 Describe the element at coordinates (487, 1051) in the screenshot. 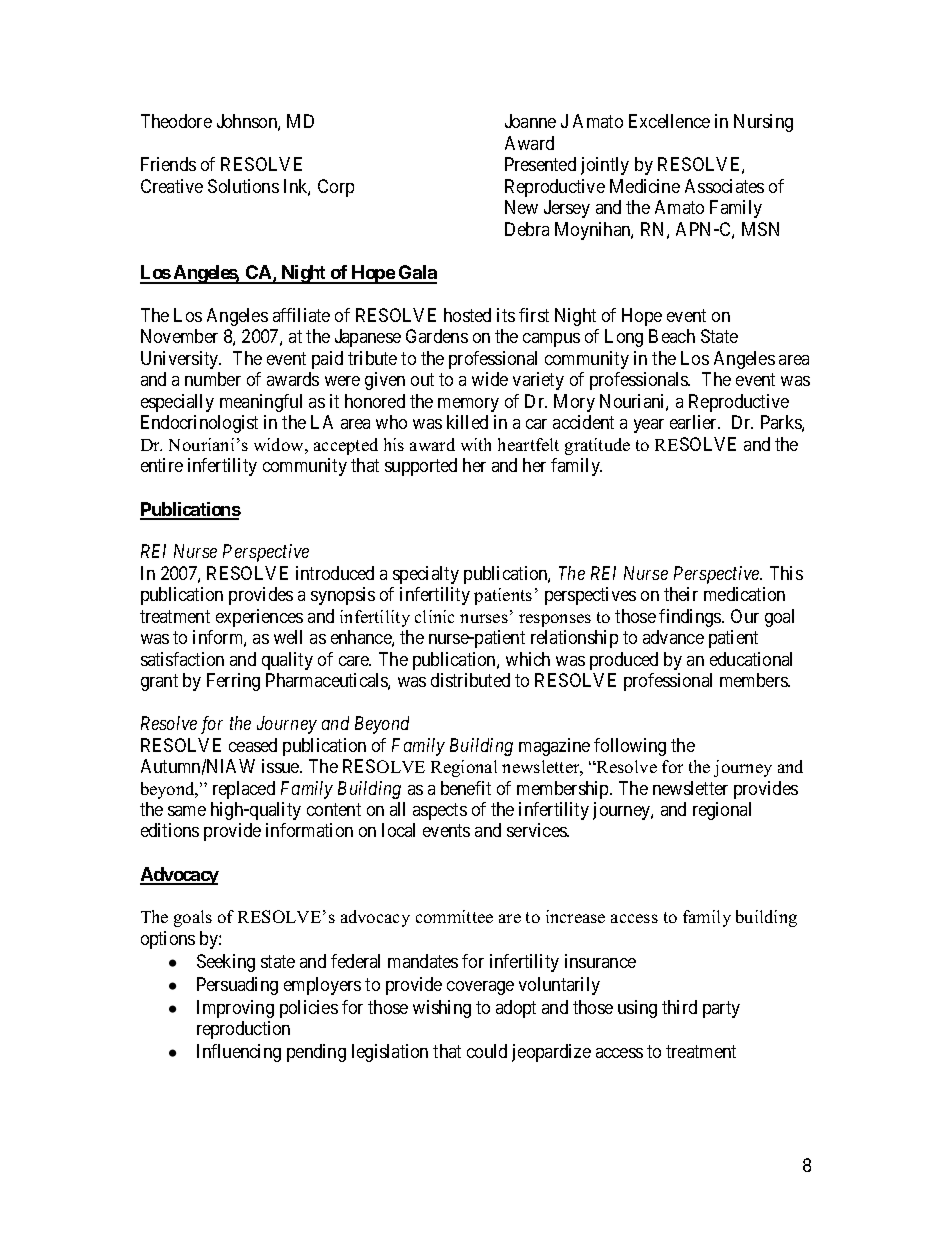

I see `could` at that location.
